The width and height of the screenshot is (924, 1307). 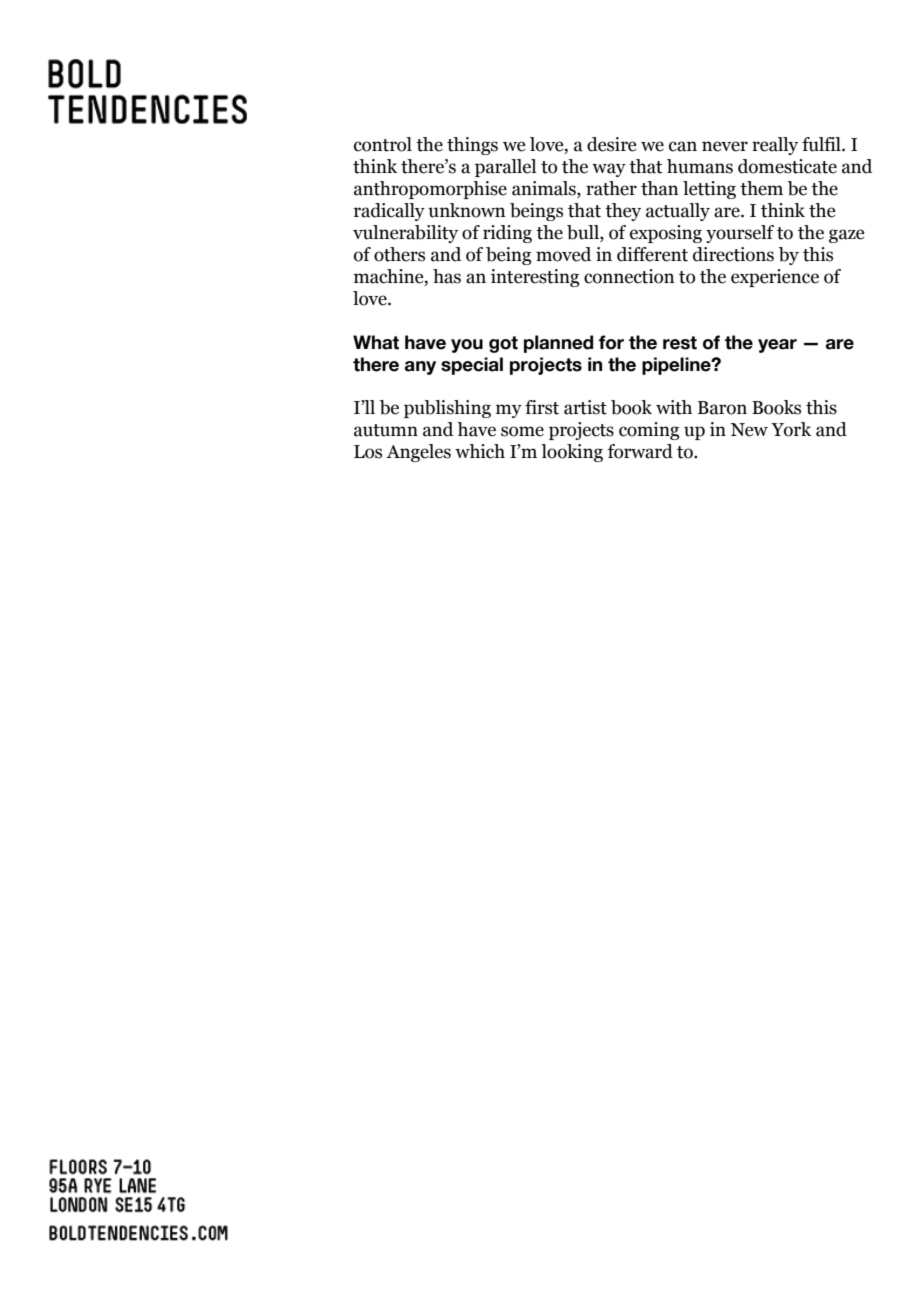 What do you see at coordinates (629, 276) in the screenshot?
I see `connection` at bounding box center [629, 276].
